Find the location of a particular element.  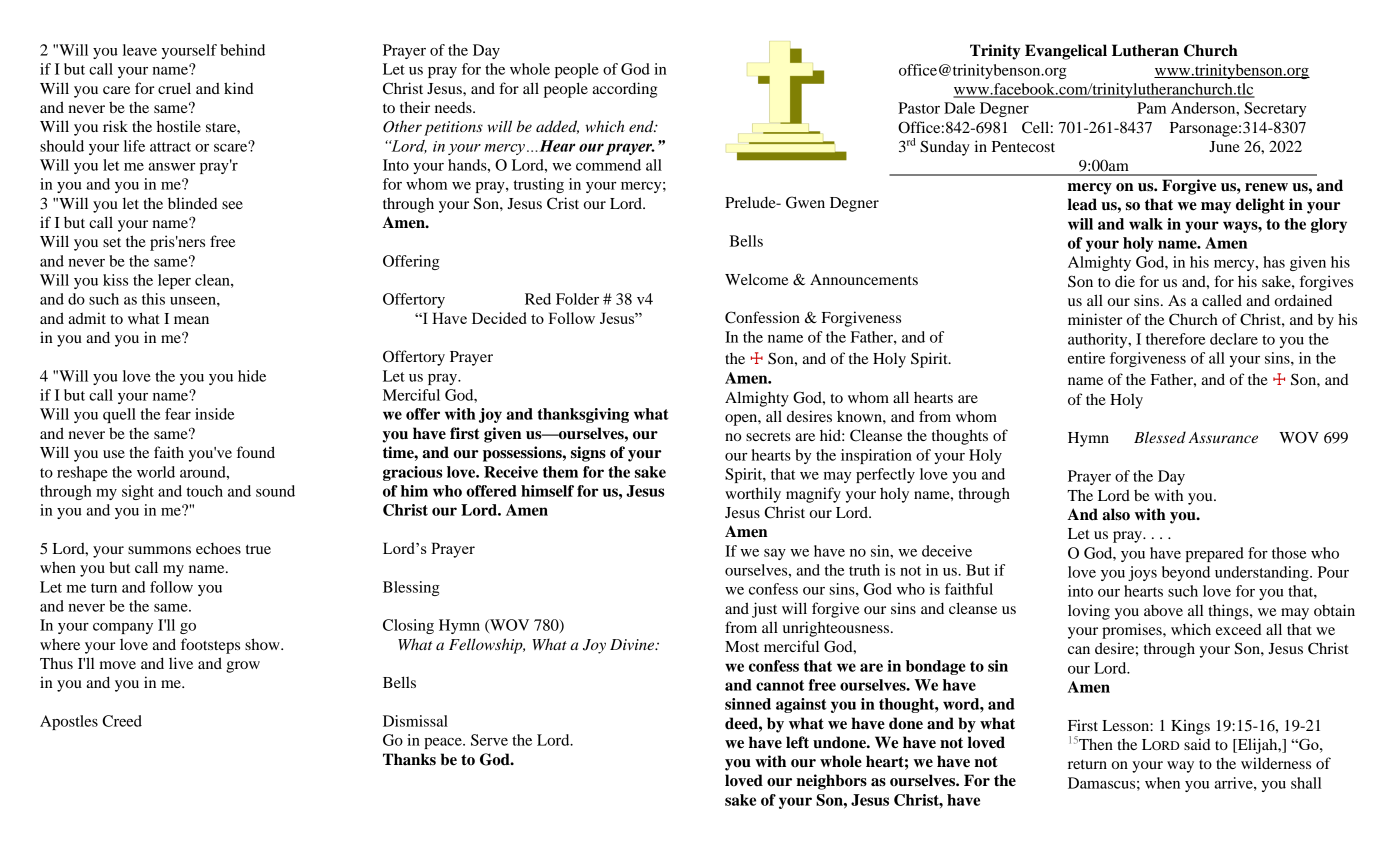

Pam is located at coordinates (1151, 108).
